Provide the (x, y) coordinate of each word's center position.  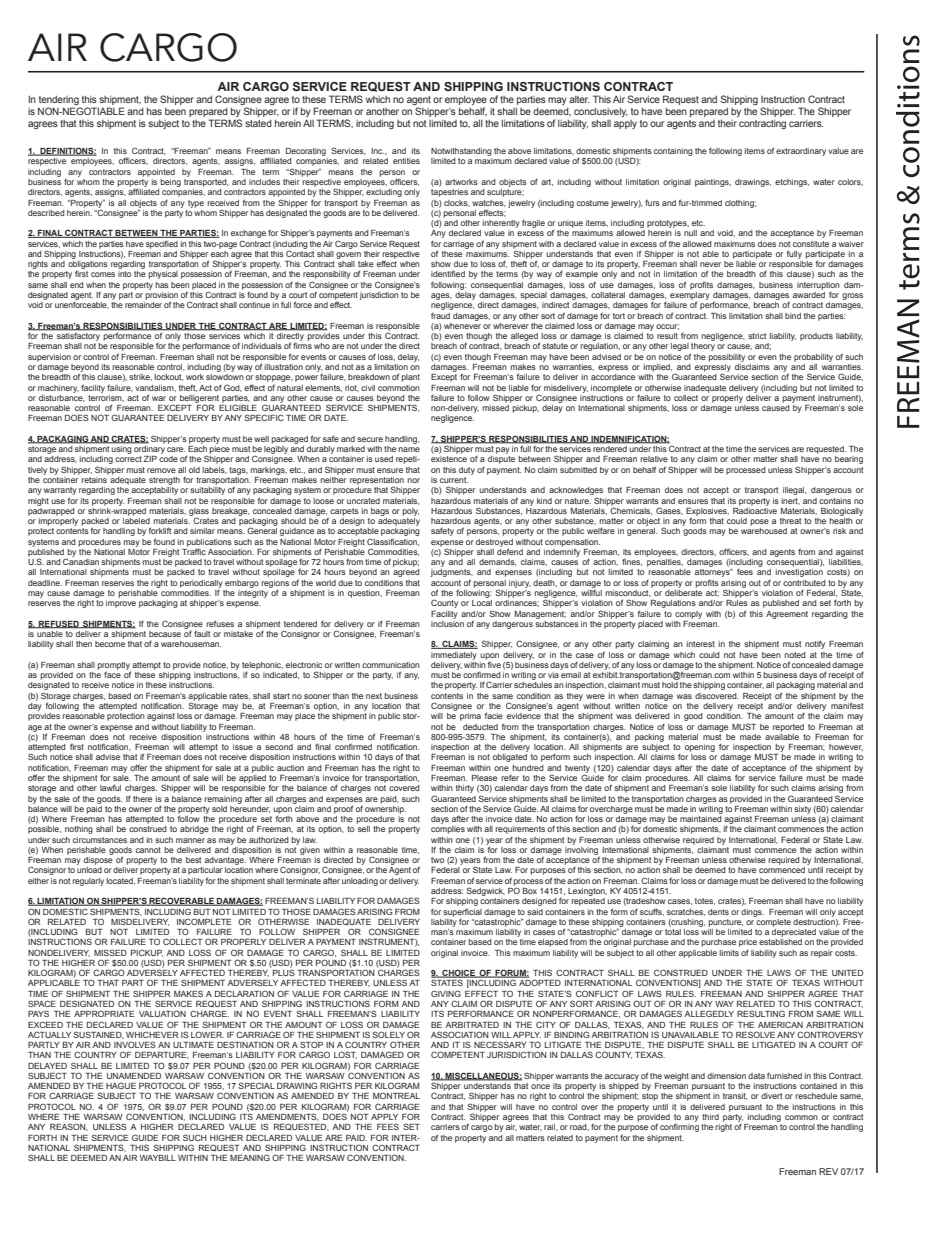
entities (406, 161)
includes (264, 182)
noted (795, 655)
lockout (168, 377)
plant (410, 378)
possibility (726, 358)
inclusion (447, 622)
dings (752, 913)
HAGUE (121, 1085)
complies (448, 830)
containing (673, 152)
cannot (148, 850)
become (110, 644)
